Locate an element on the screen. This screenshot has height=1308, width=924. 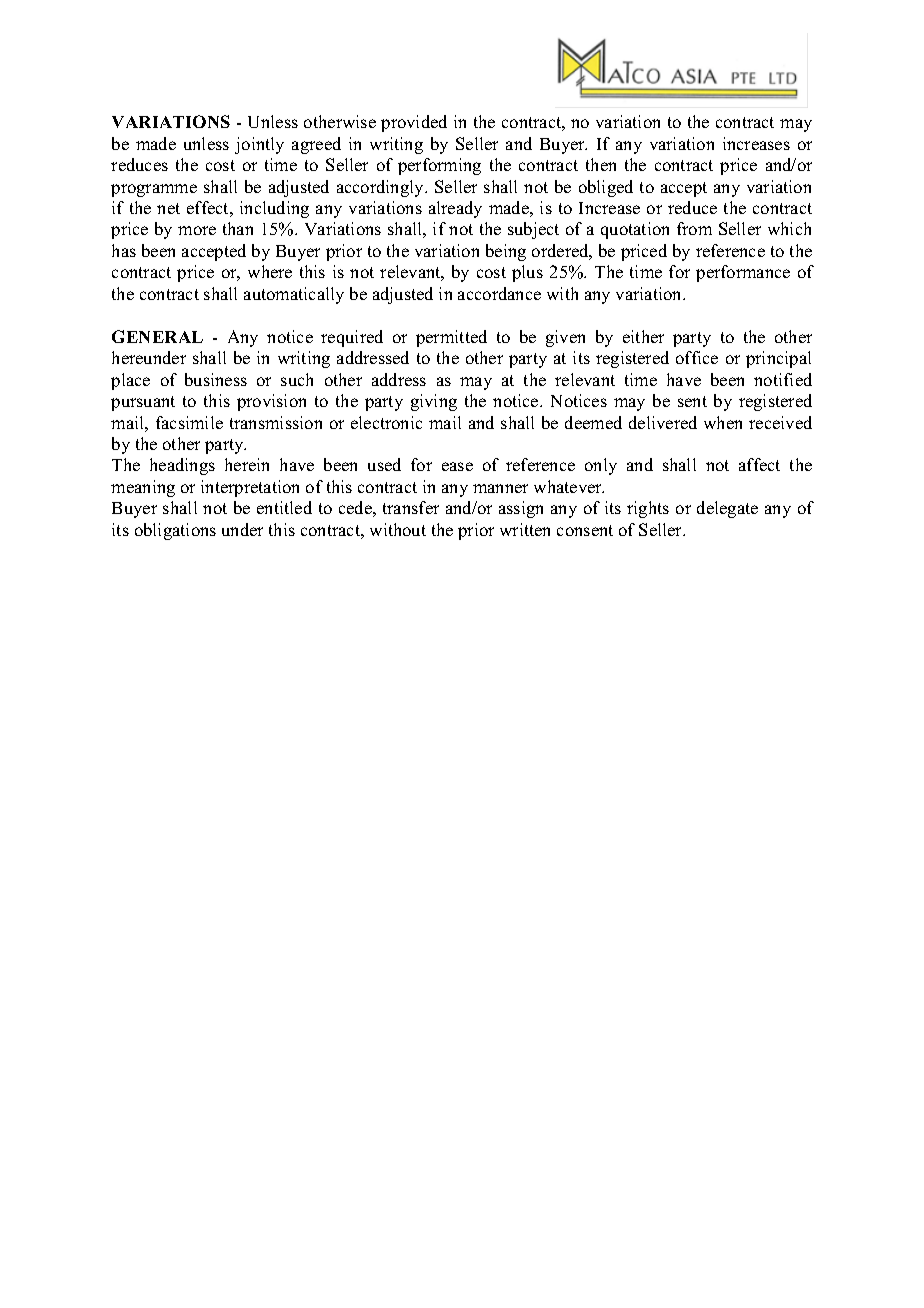
transfer is located at coordinates (411, 507).
